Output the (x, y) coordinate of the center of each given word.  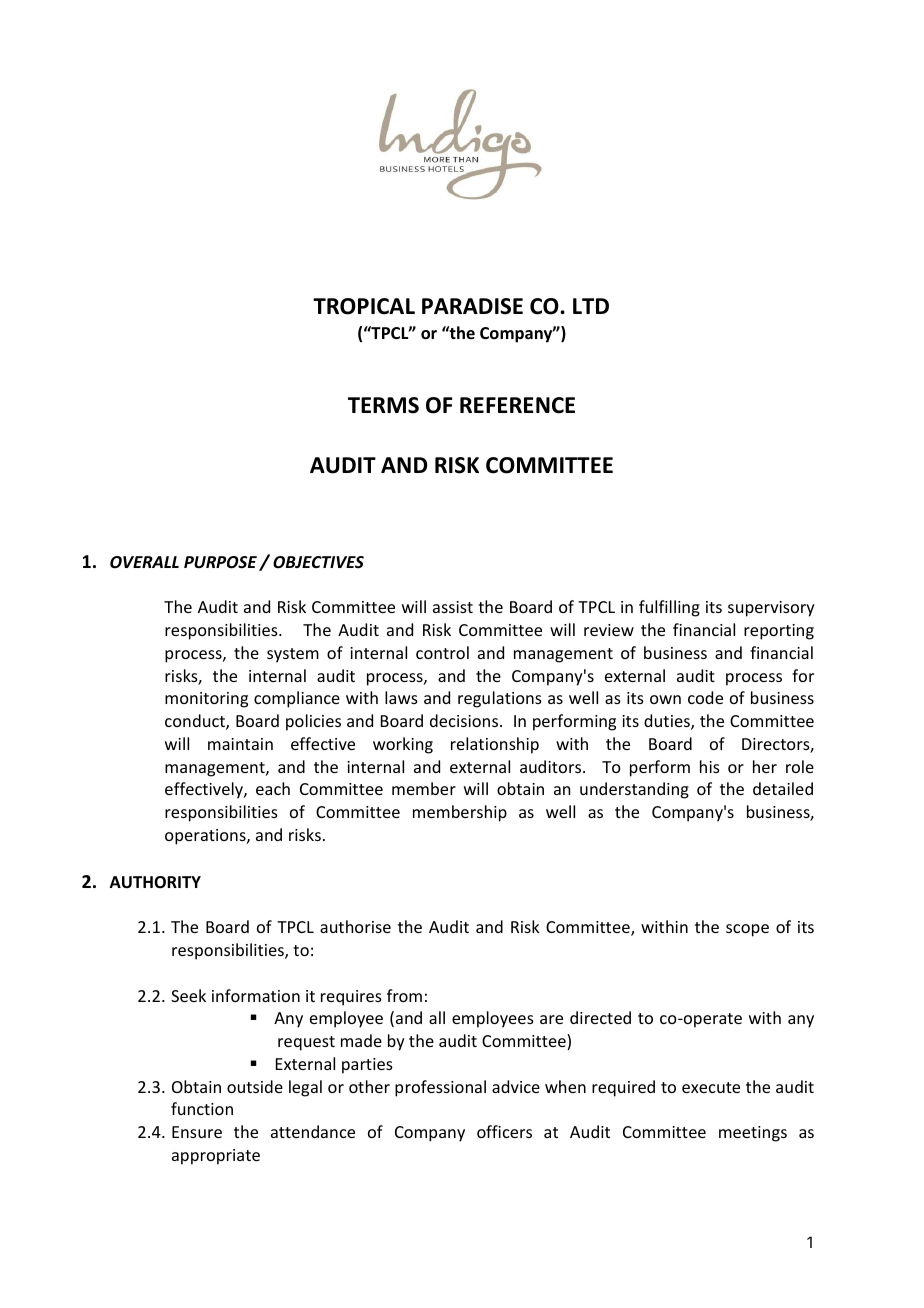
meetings (753, 1134)
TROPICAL (364, 306)
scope (747, 930)
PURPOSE (220, 562)
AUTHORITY (155, 882)
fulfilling (669, 608)
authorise (355, 926)
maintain (240, 744)
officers (504, 1131)
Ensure (197, 1132)
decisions (465, 720)
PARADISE (472, 306)
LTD (591, 306)
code (705, 697)
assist (453, 607)
